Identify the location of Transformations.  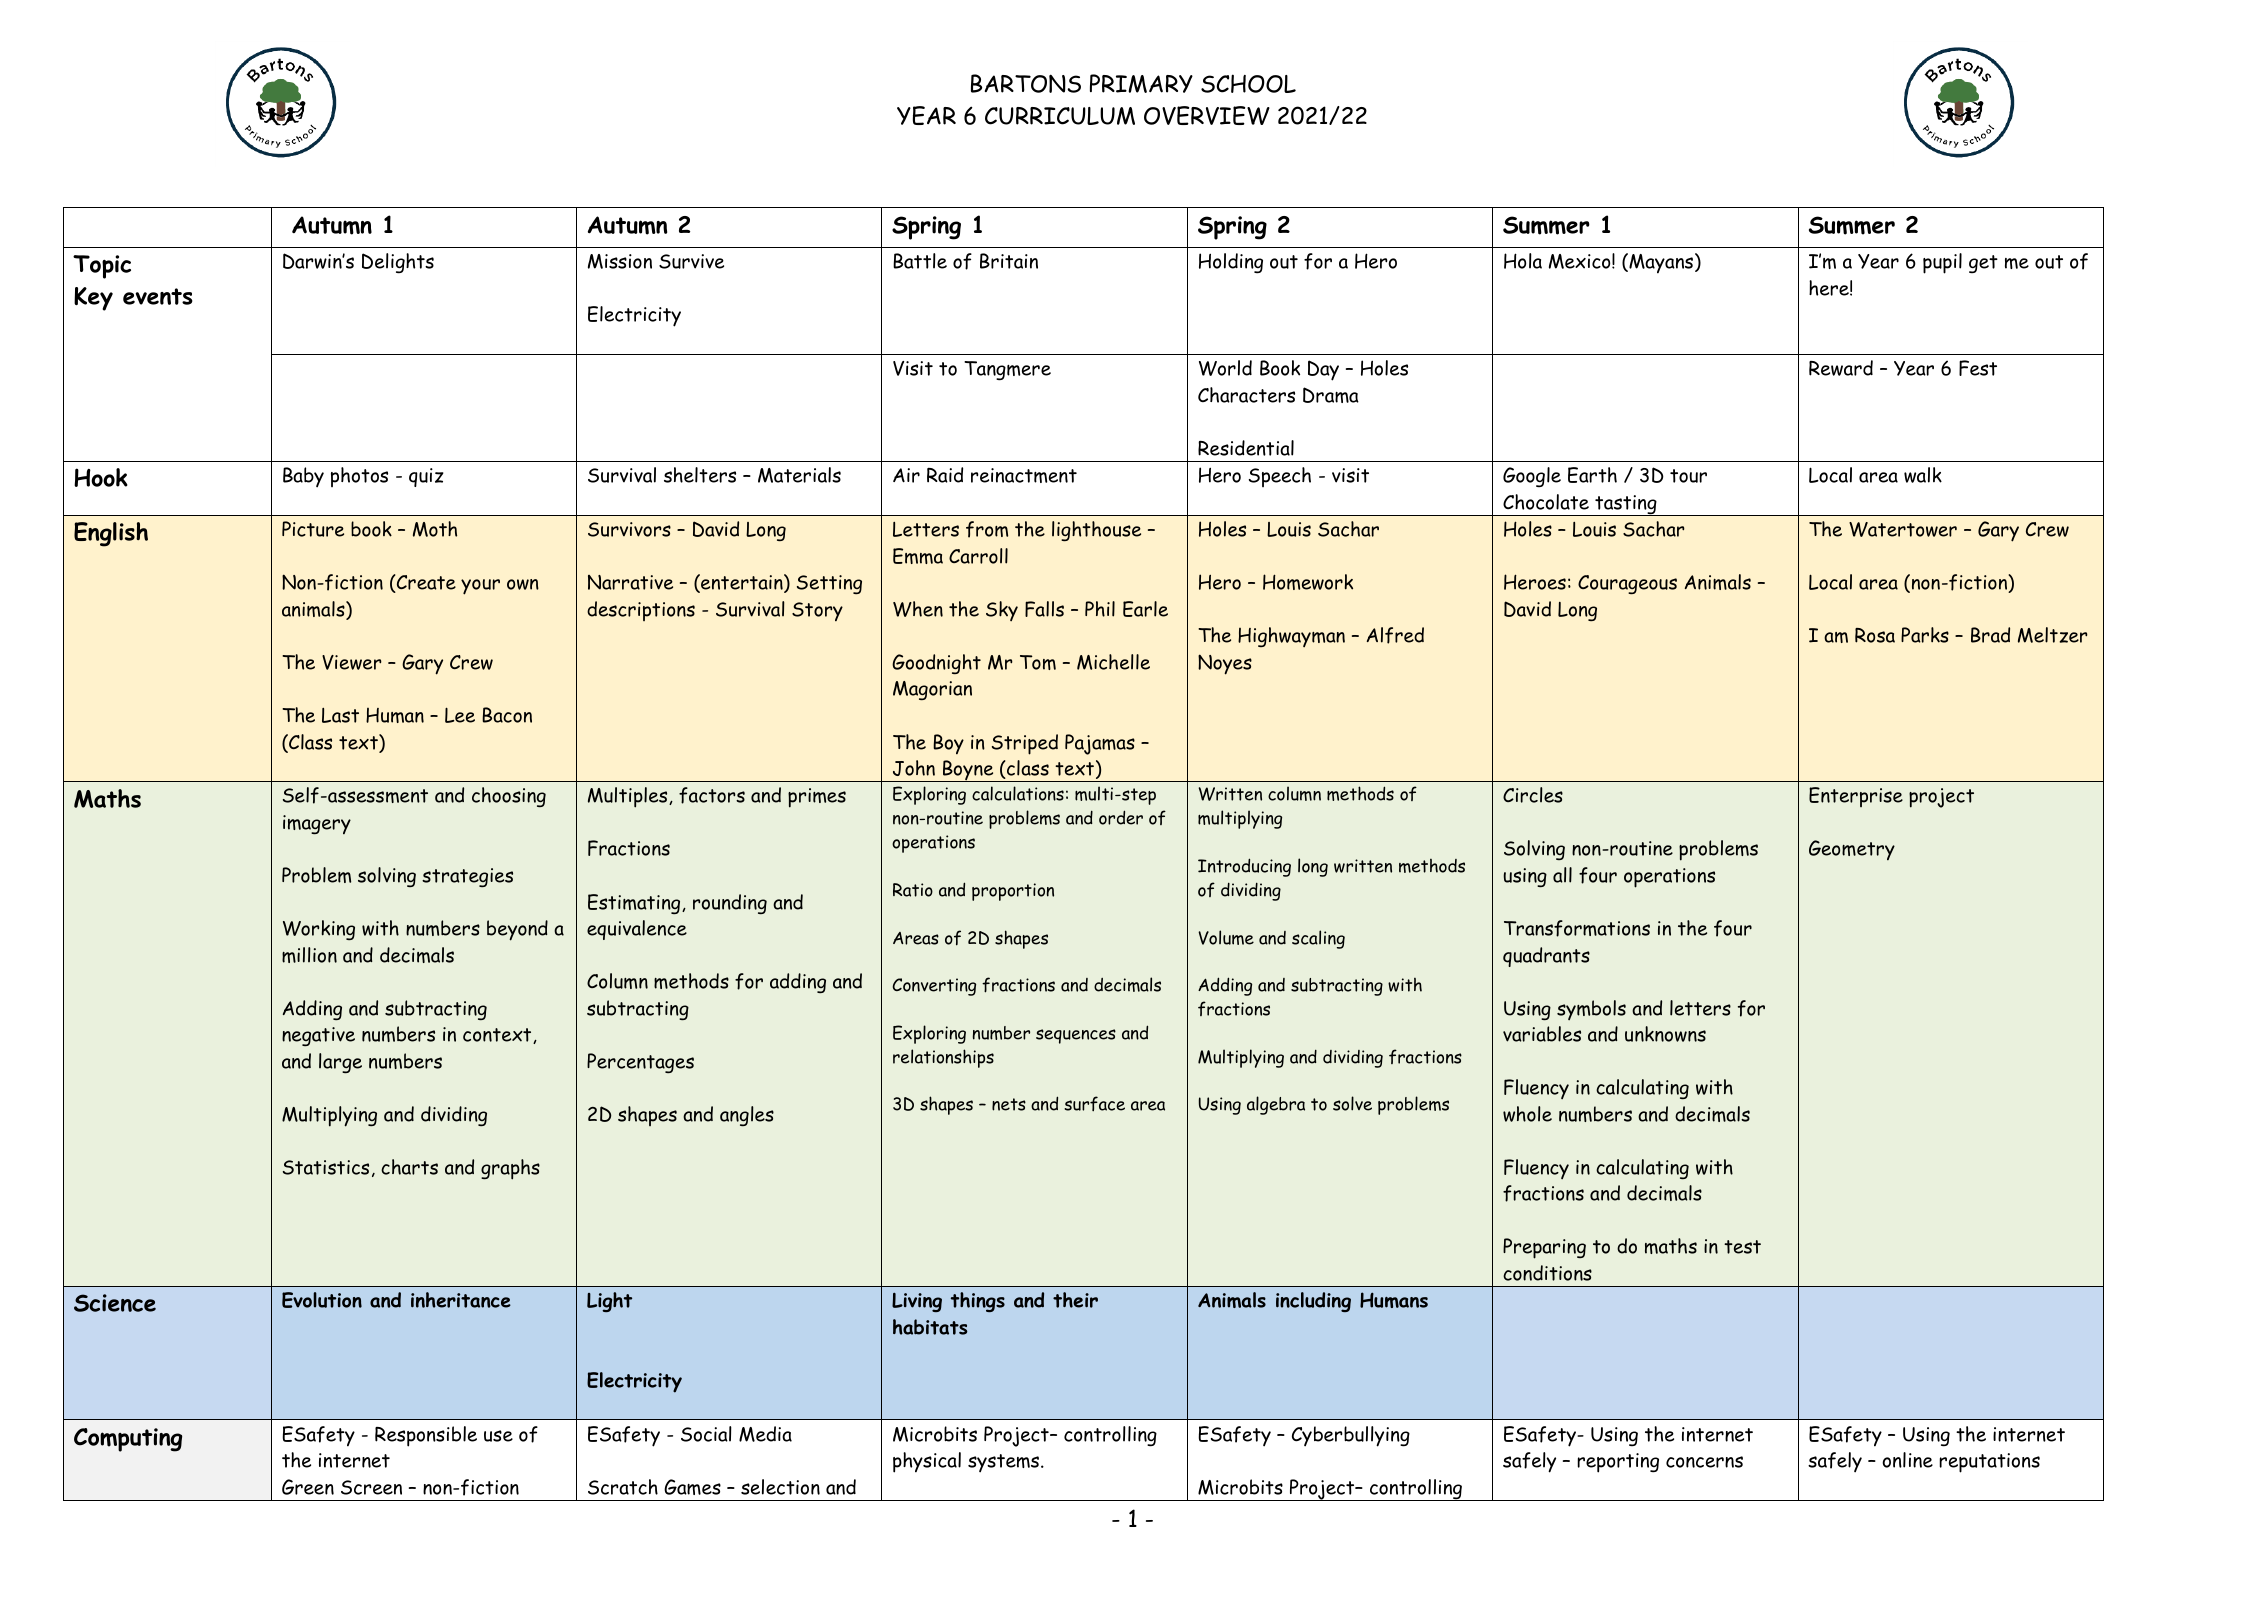
(1577, 928).
